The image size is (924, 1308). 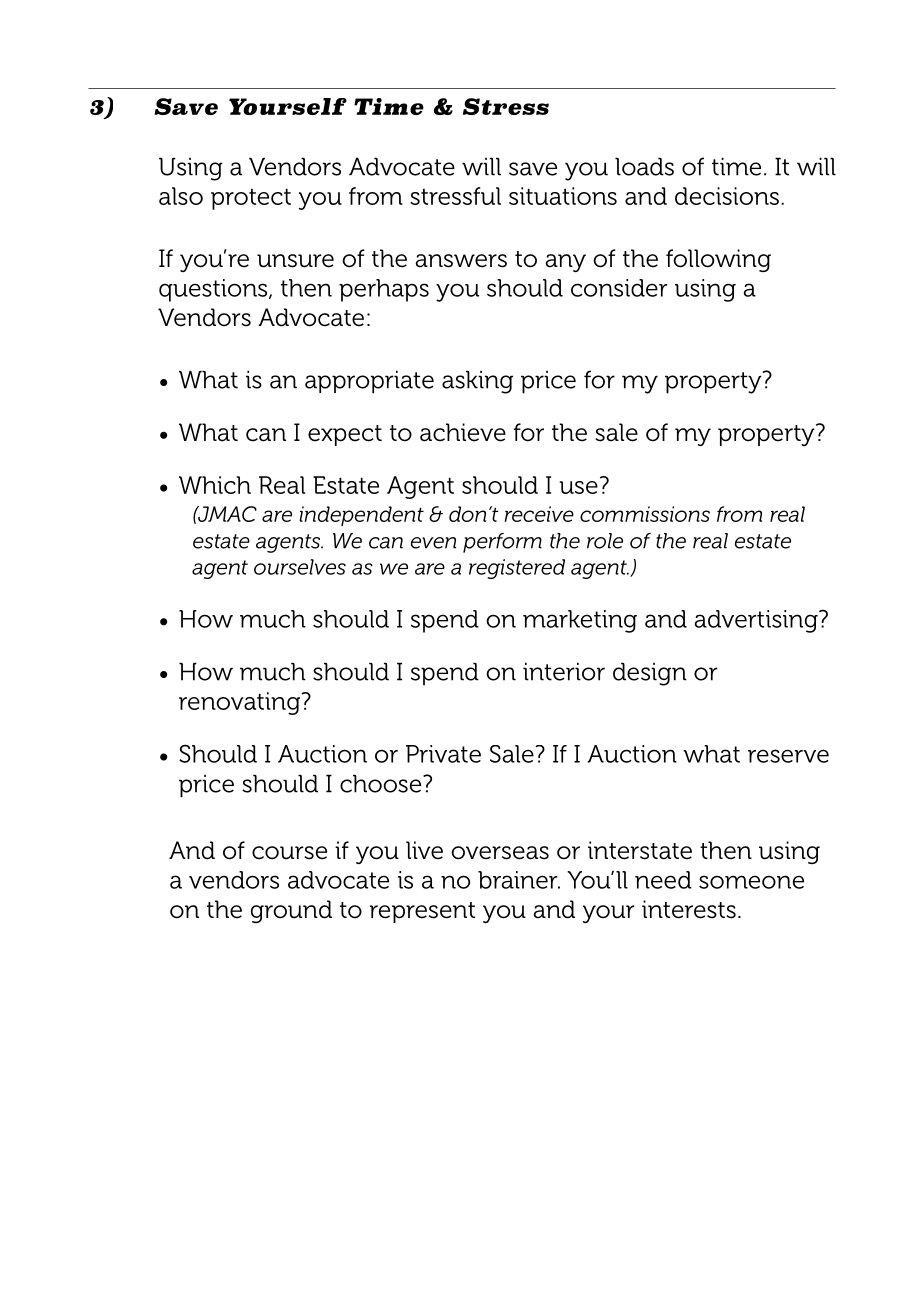 What do you see at coordinates (751, 882) in the screenshot?
I see `someone` at bounding box center [751, 882].
